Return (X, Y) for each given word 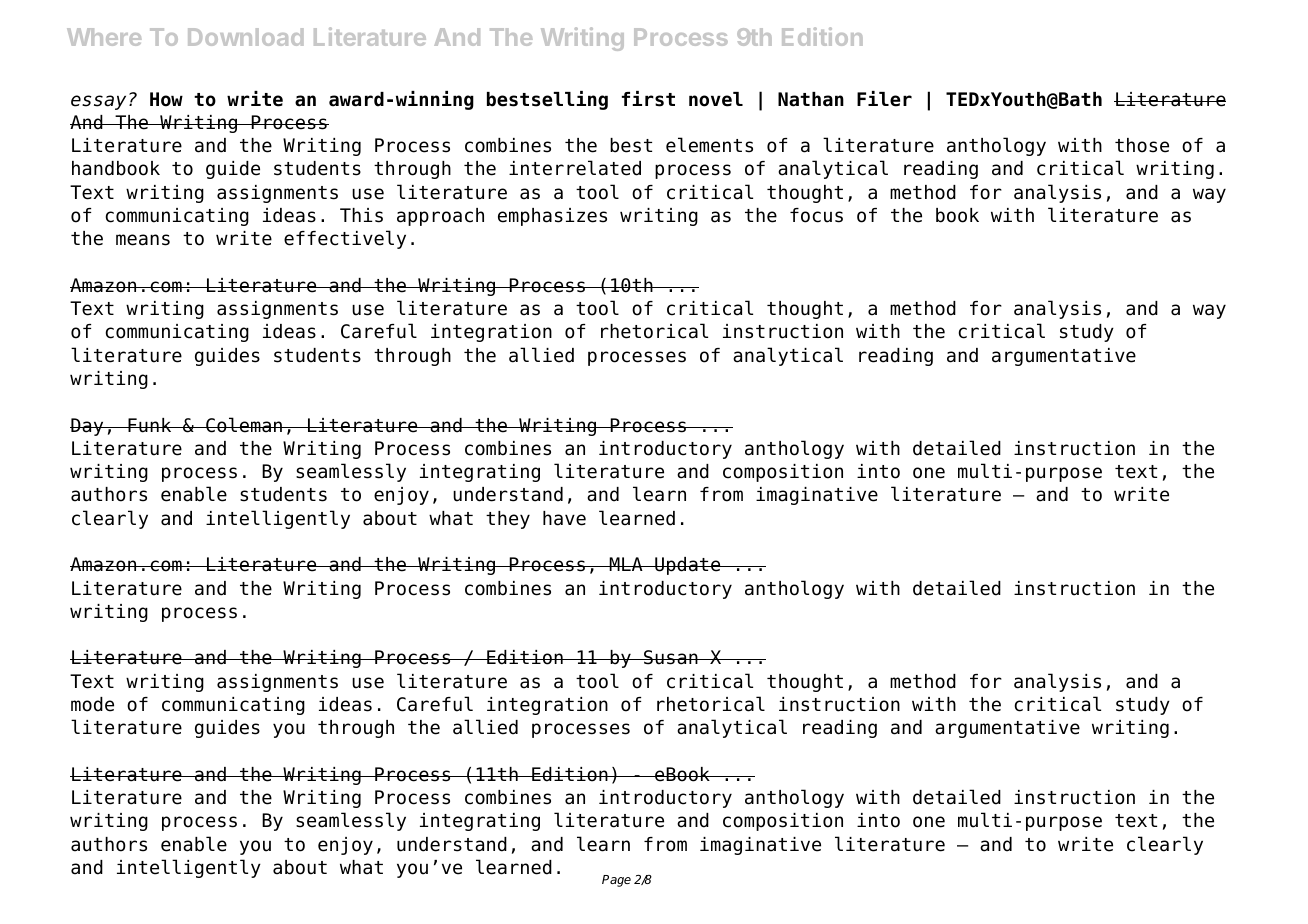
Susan (671, 657)
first (648, 99)
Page (616, 881)
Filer (884, 99)
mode (92, 704)
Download (245, 37)
